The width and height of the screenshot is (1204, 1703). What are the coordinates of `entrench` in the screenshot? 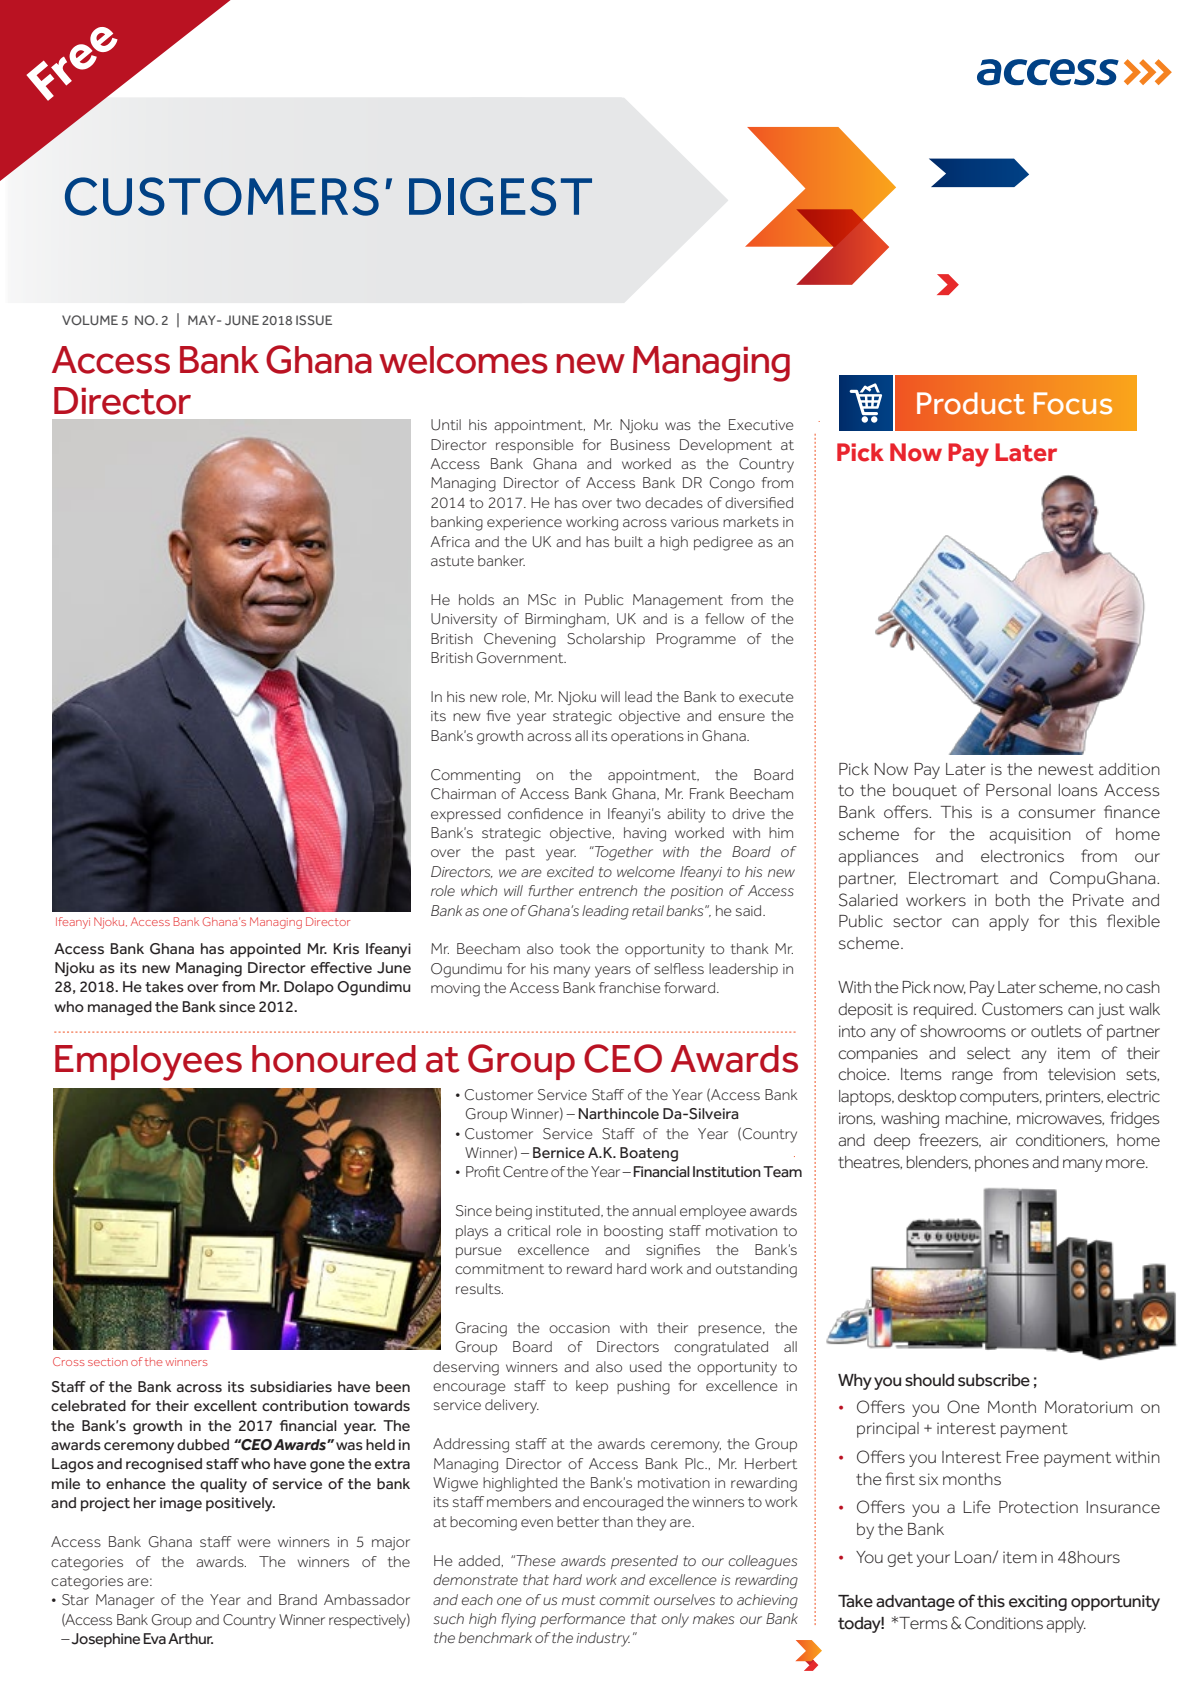 It's located at (608, 890).
